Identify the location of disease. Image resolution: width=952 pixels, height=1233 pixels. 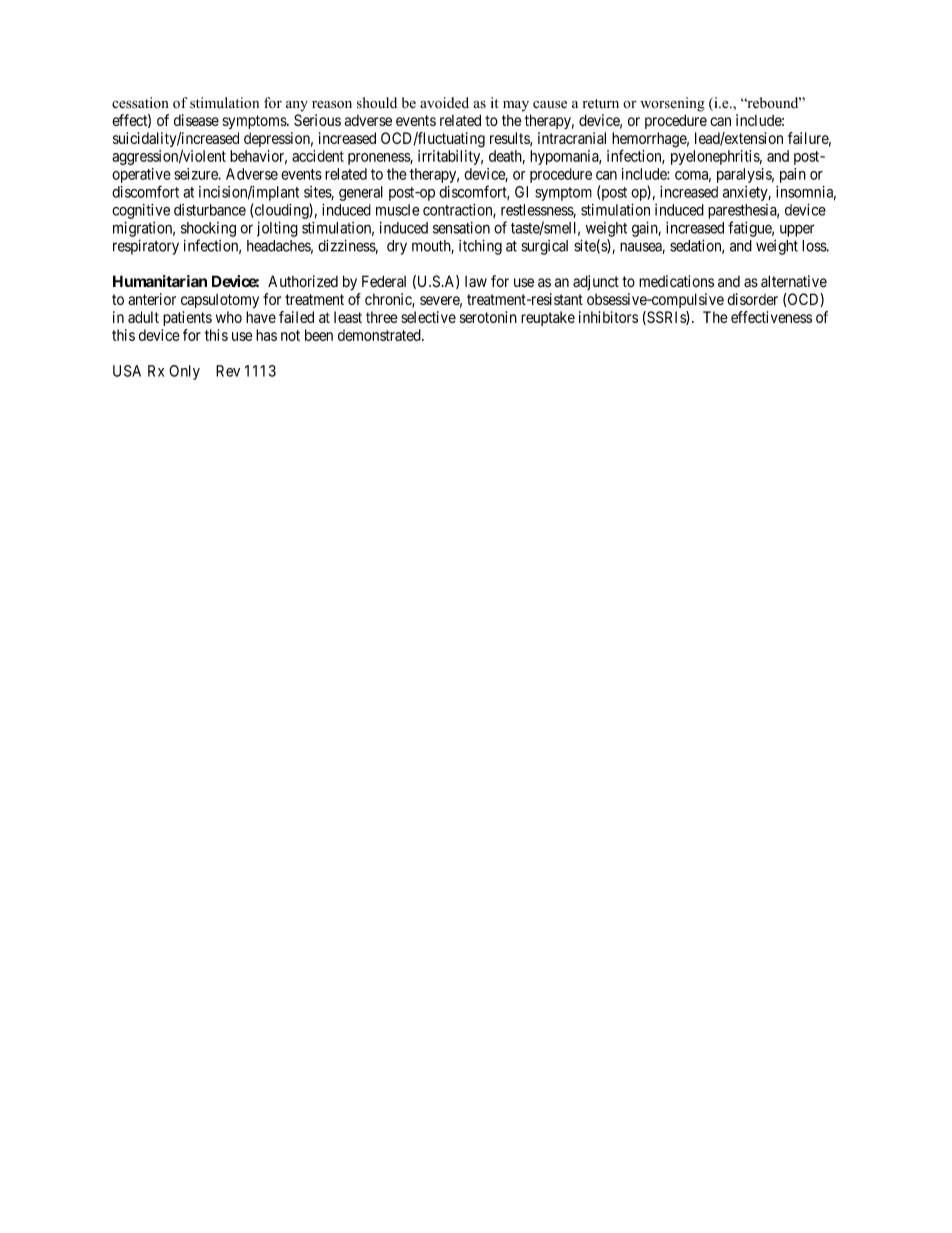
(196, 120).
